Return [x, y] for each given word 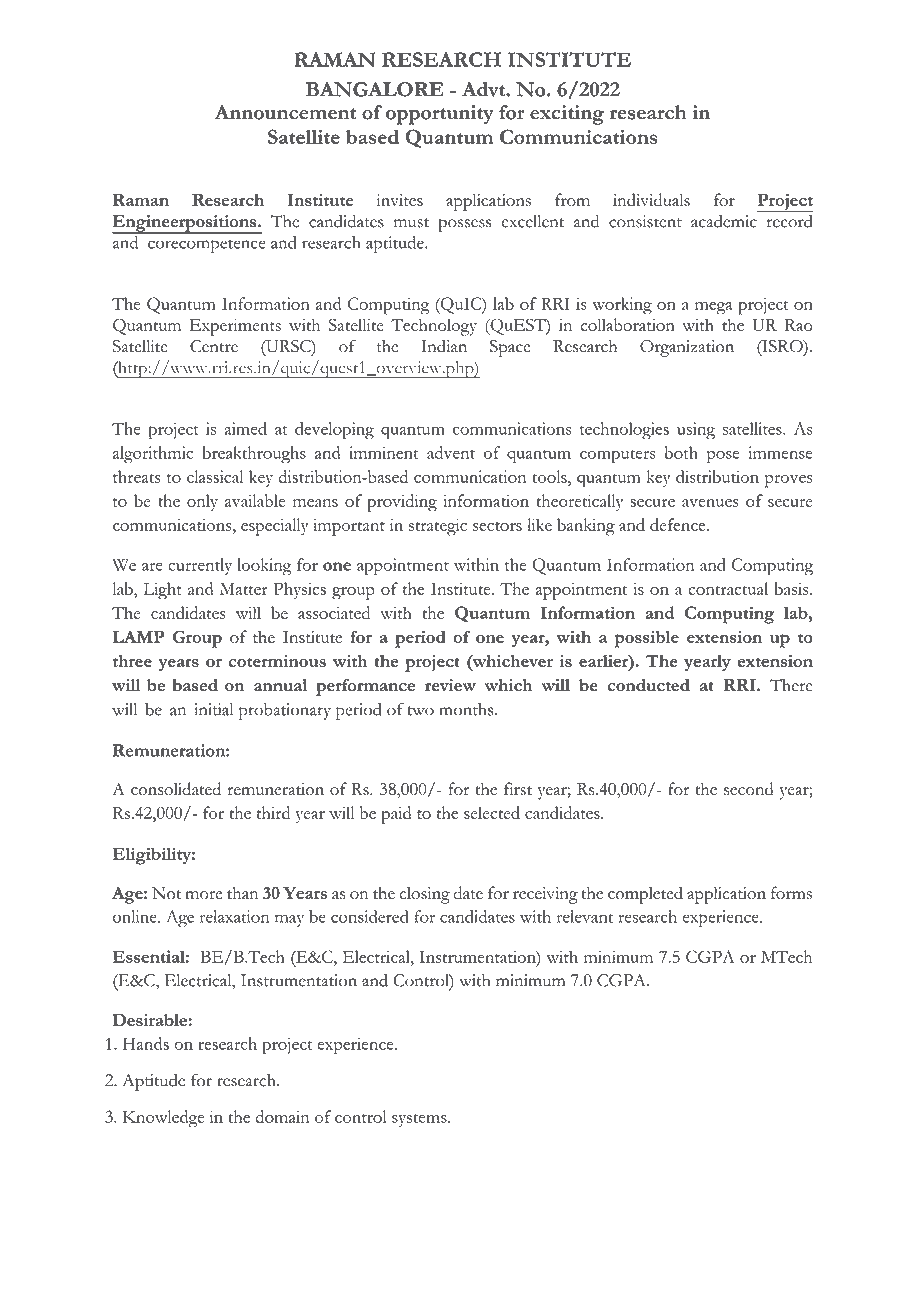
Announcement [285, 112]
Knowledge [163, 1119]
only [202, 502]
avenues [710, 503]
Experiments [235, 327]
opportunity [440, 115]
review [450, 685]
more [204, 895]
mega [713, 308]
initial [213, 709]
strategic [438, 527]
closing [424, 895]
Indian [444, 346]
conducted [648, 685]
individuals [651, 200]
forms [791, 893]
